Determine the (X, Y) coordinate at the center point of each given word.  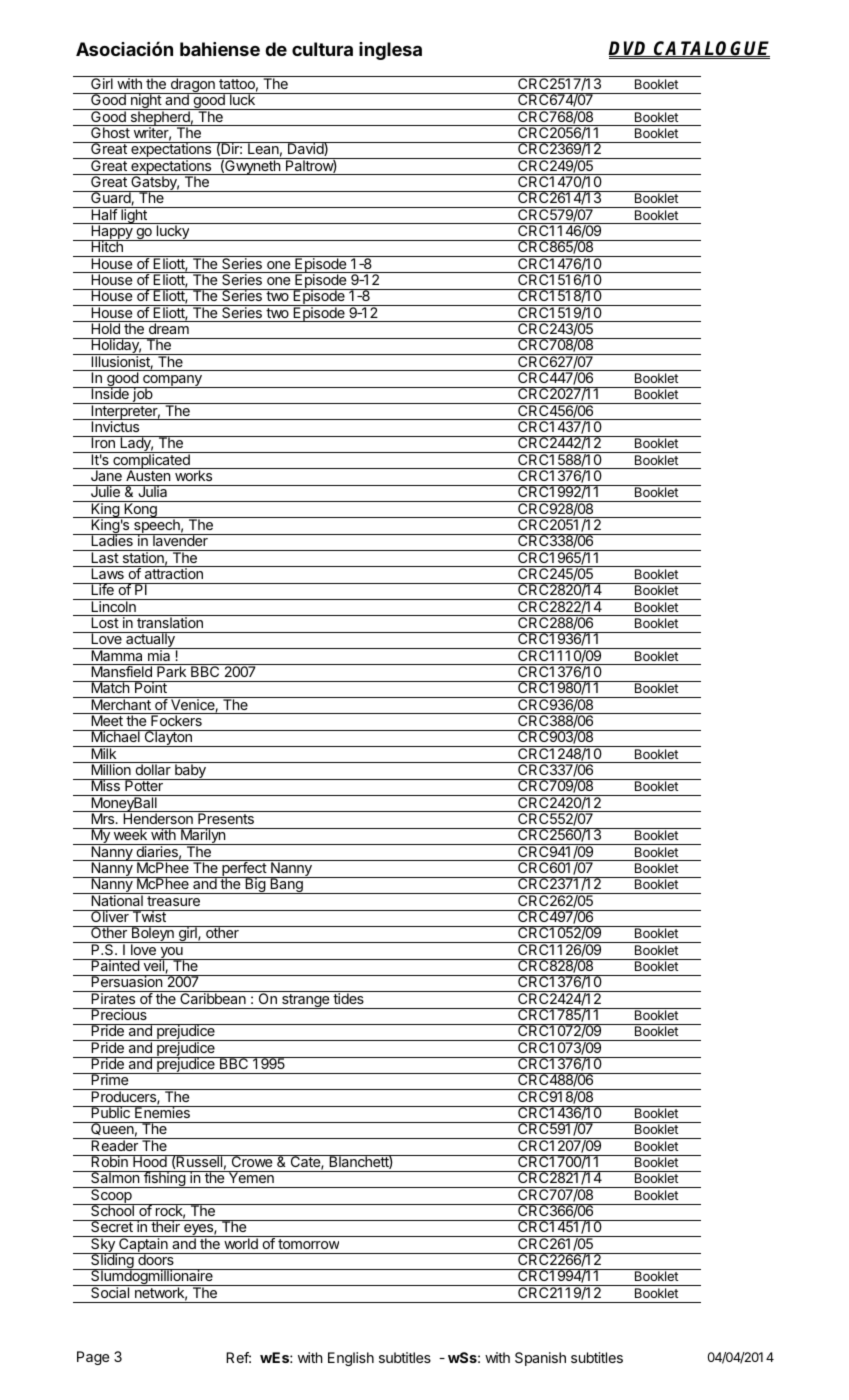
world (241, 1242)
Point (151, 687)
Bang (286, 885)
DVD (629, 49)
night (145, 101)
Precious (119, 1014)
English (351, 1359)
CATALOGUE (711, 49)
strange (305, 1001)
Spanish (540, 1359)
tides (348, 997)
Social (110, 1291)
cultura (322, 49)
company (172, 382)
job (142, 395)
